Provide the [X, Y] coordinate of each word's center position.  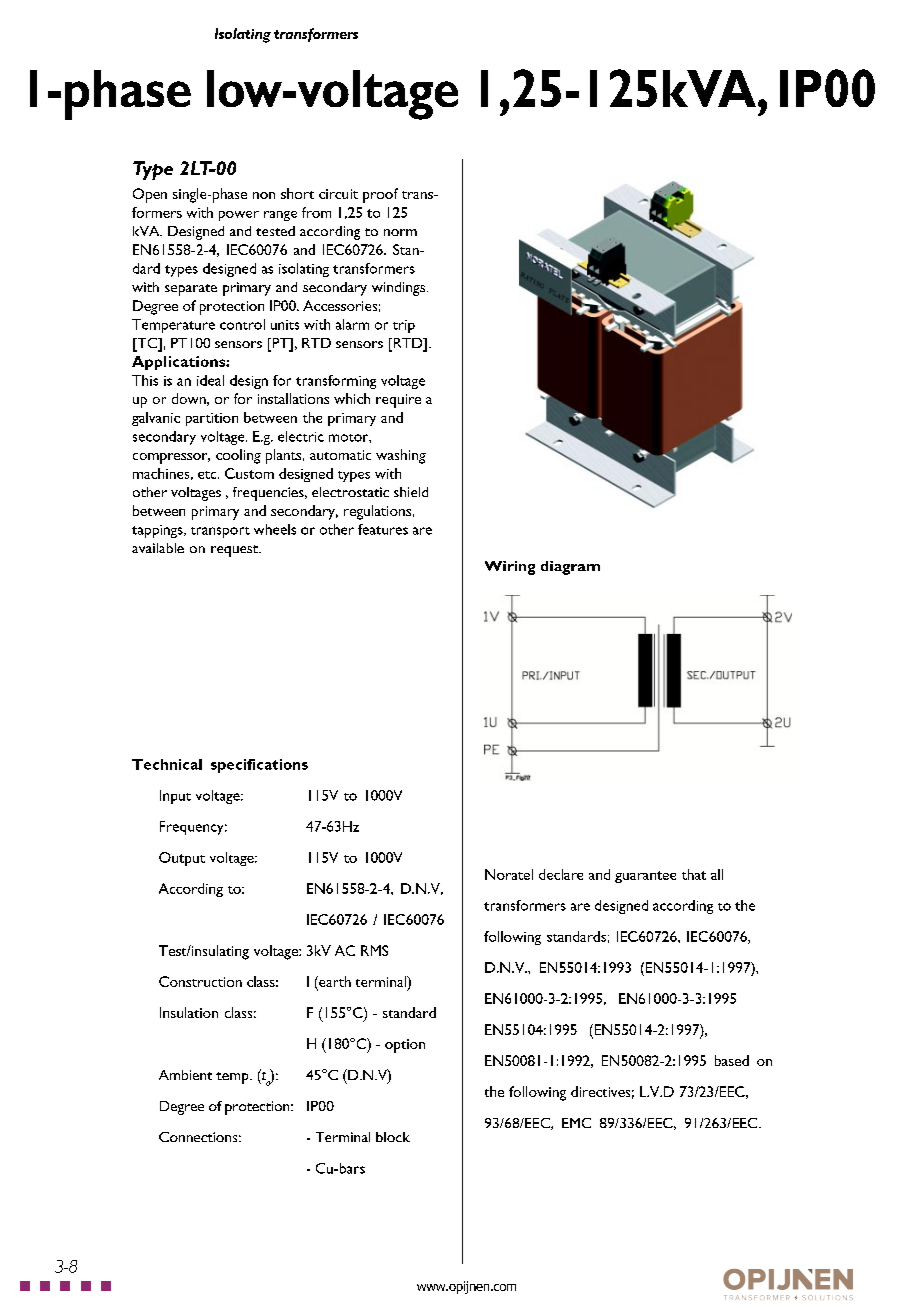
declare [561, 874]
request [235, 551]
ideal [210, 380]
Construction [200, 981]
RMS [374, 950]
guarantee [645, 877]
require [398, 401]
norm [400, 232]
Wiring [510, 568]
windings [400, 289]
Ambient [185, 1075]
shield [411, 492]
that [694, 874]
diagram [570, 568]
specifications [259, 766]
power [239, 216]
